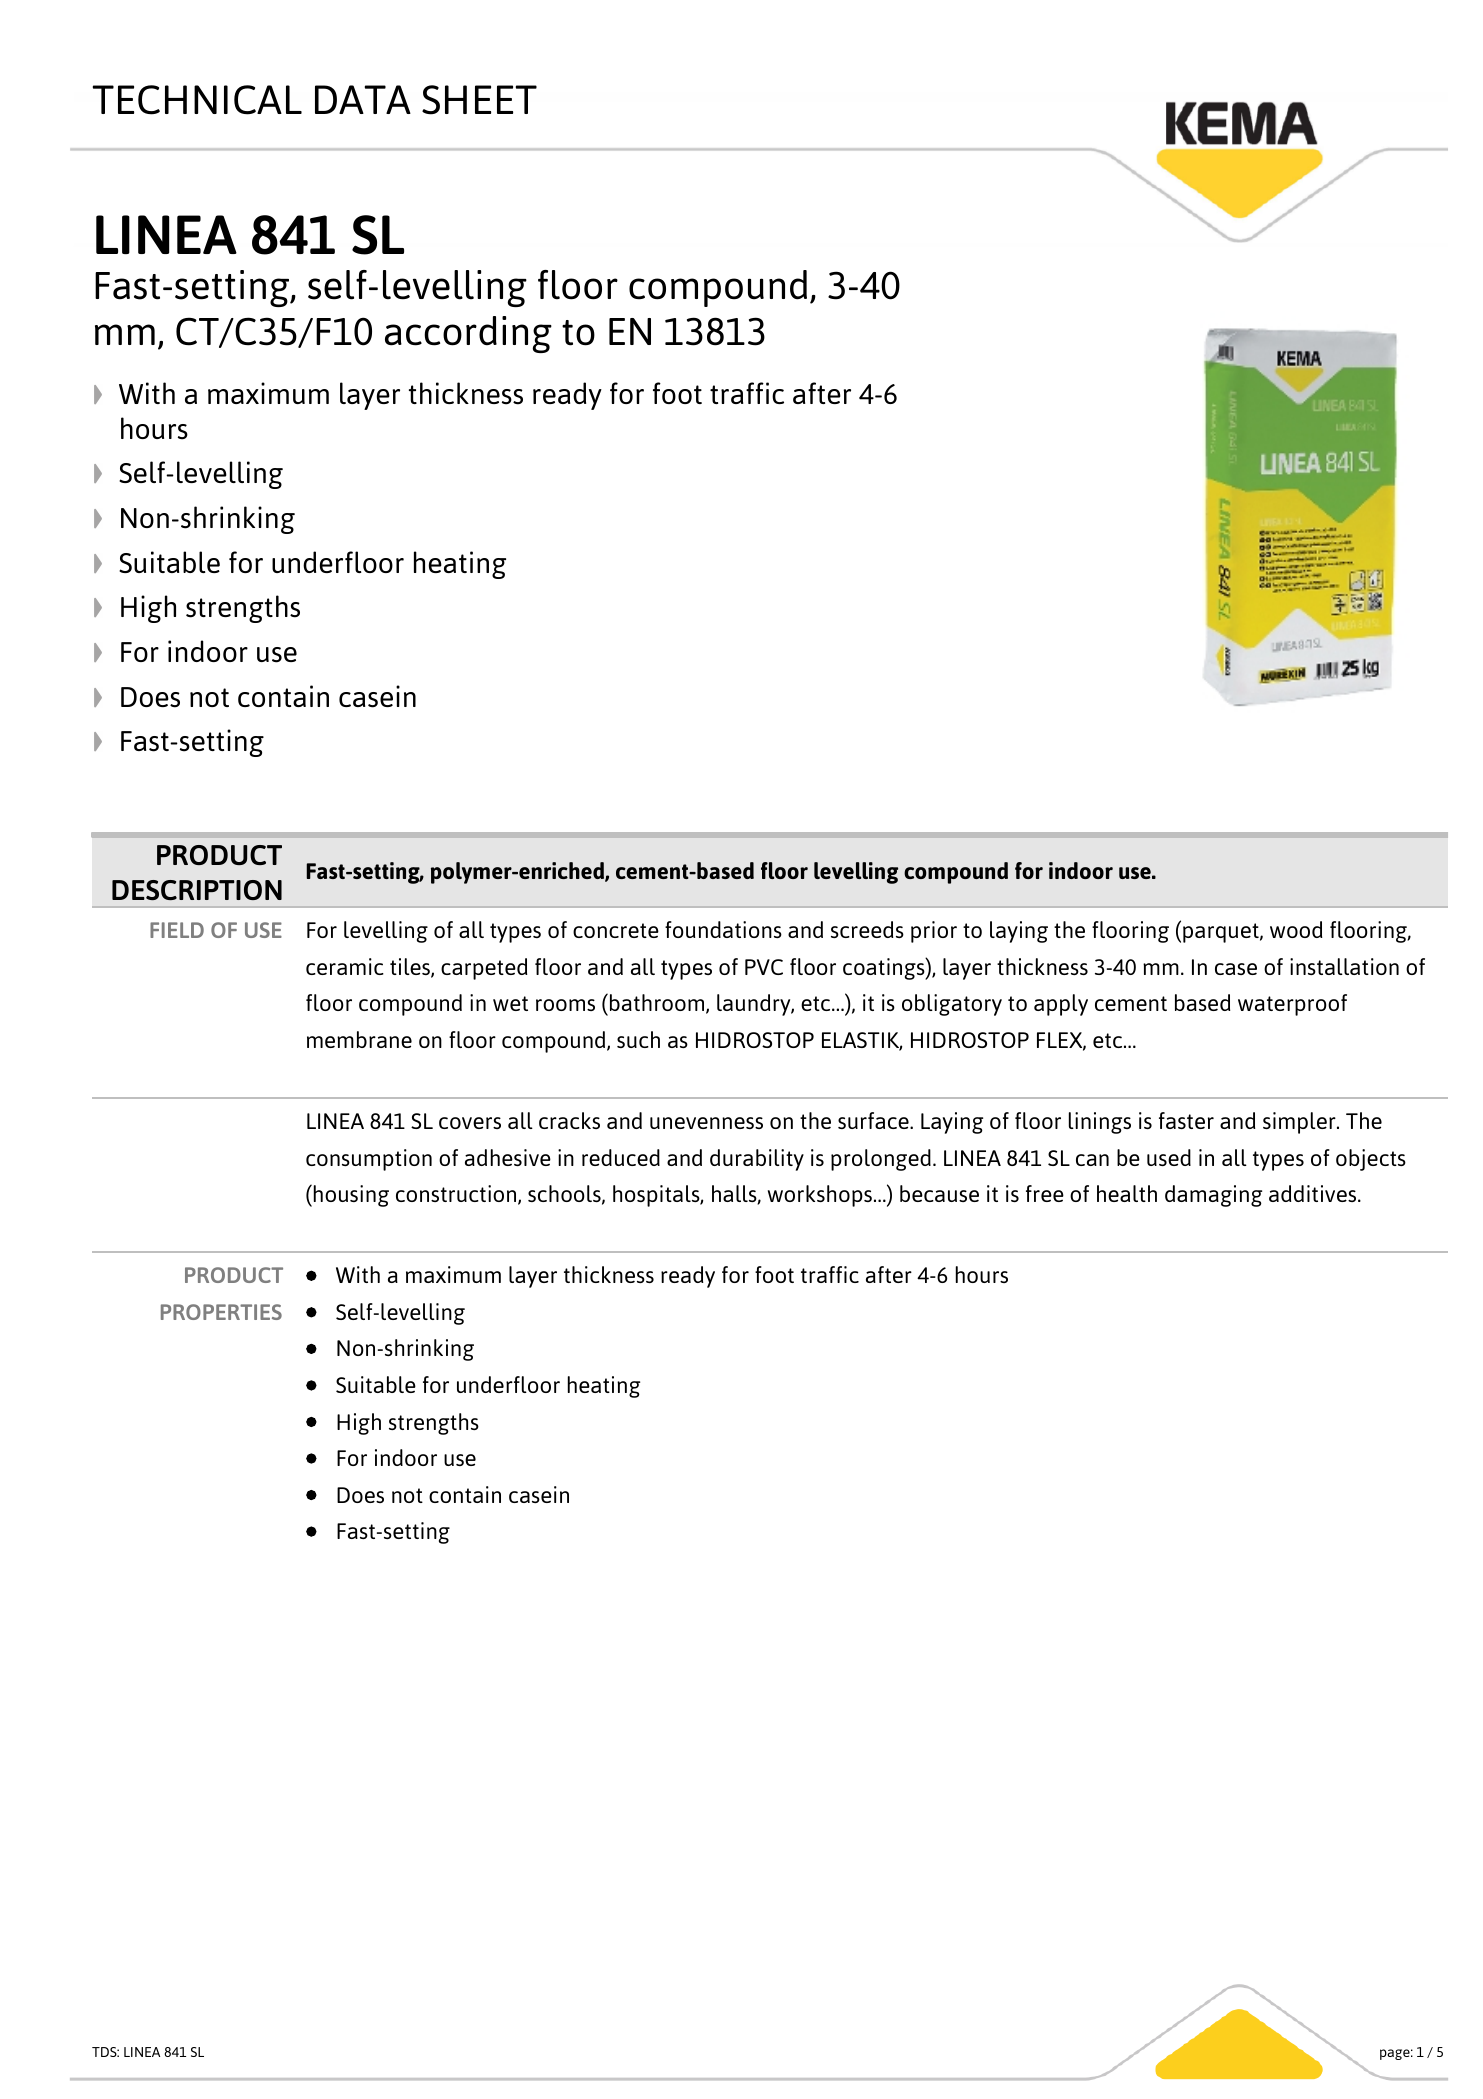  What do you see at coordinates (479, 100) in the document?
I see `SHEET` at bounding box center [479, 100].
